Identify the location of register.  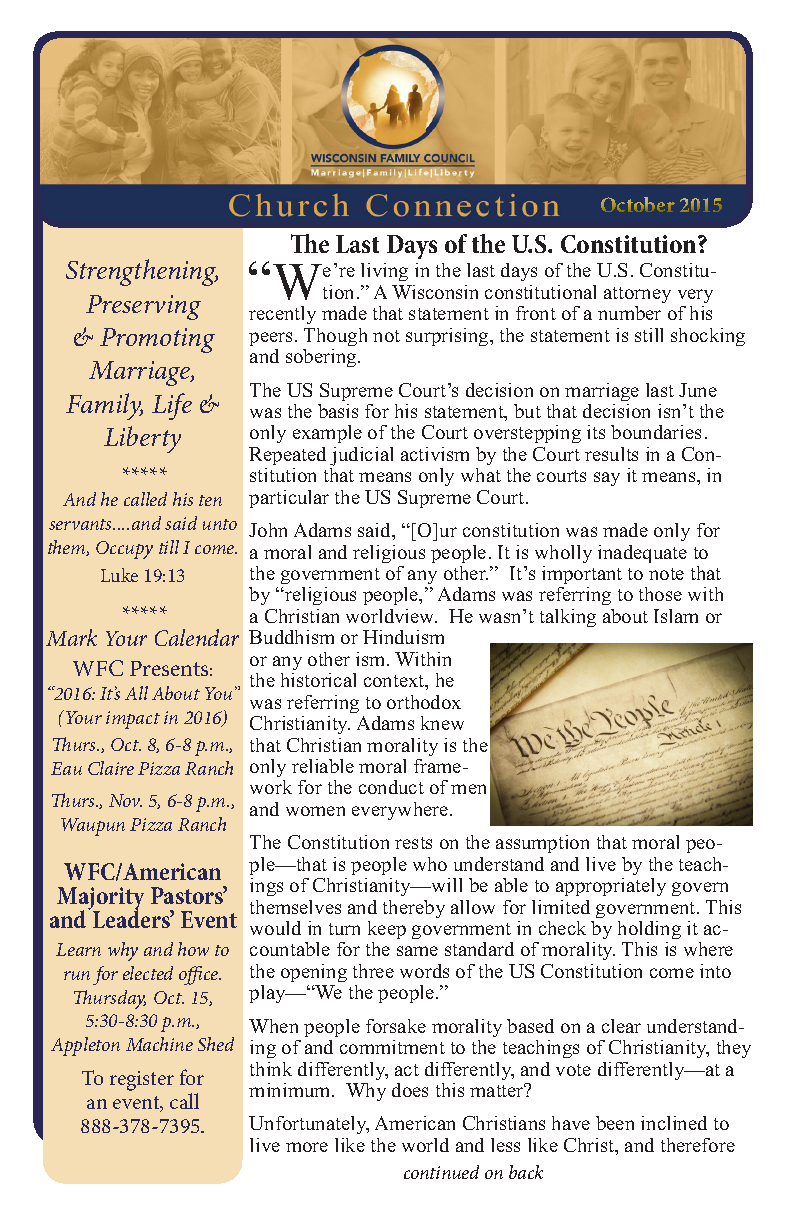
(142, 1081).
